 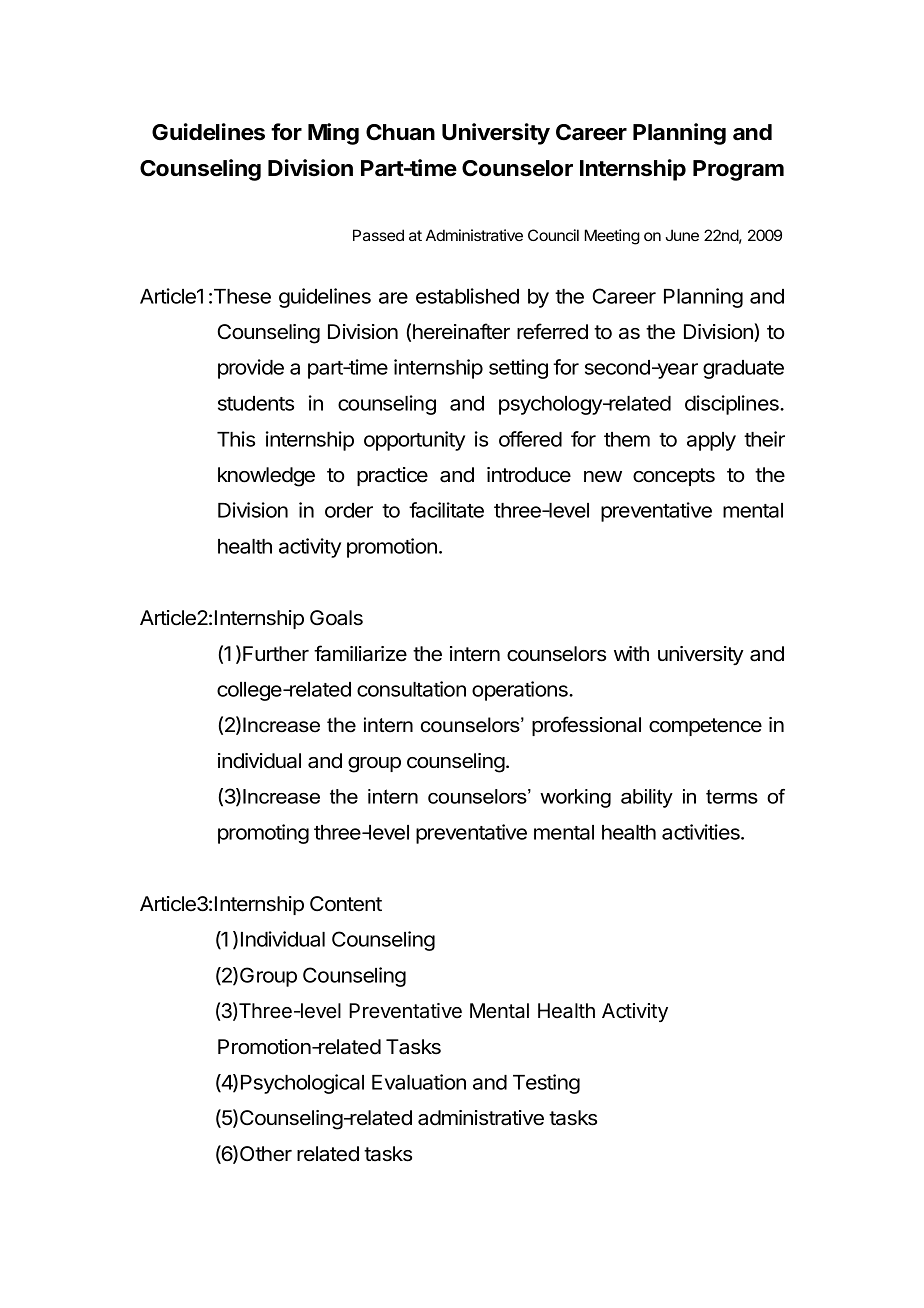 I want to click on Ming, so click(x=333, y=134).
